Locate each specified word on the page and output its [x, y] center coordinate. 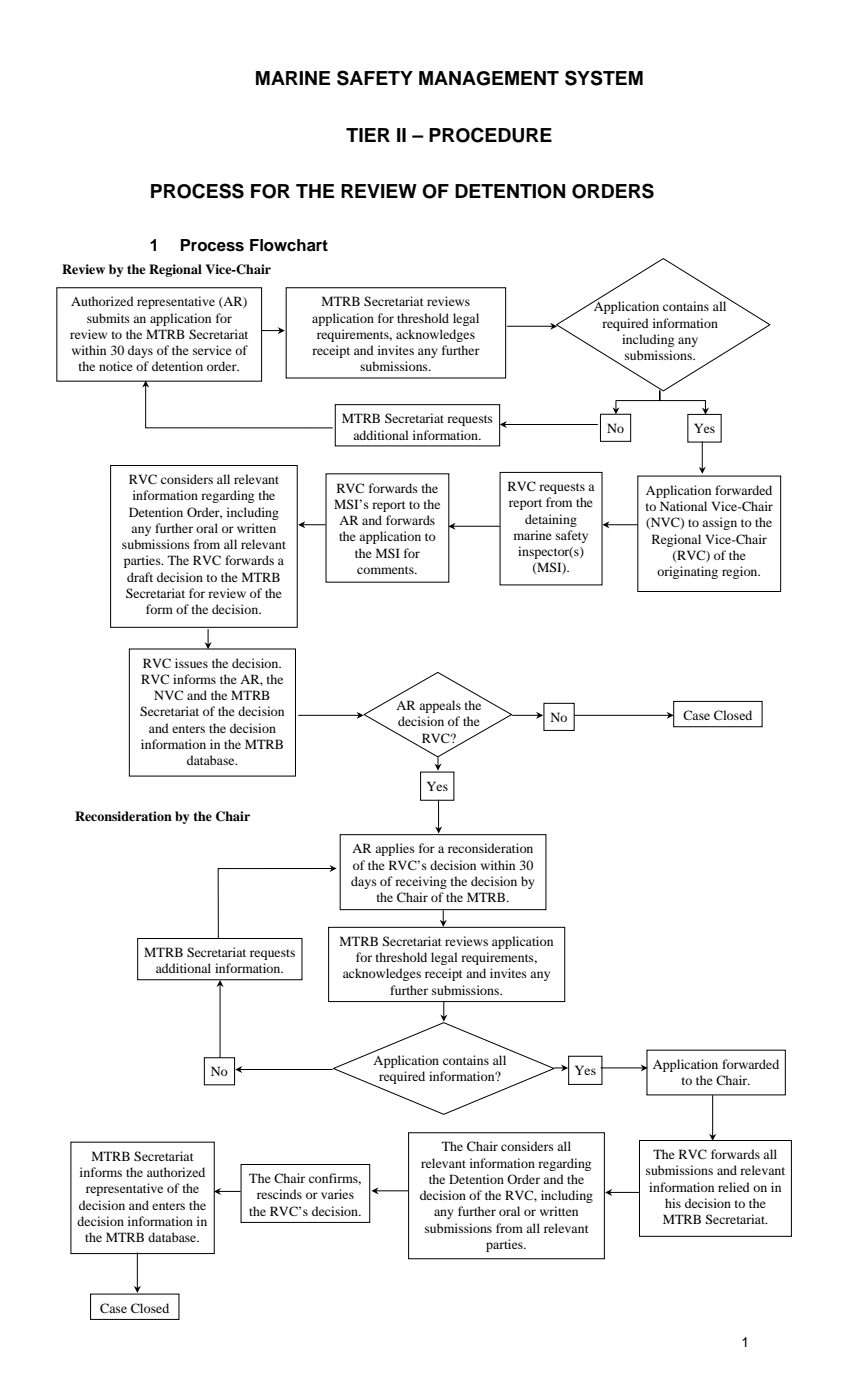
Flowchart [289, 245]
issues [191, 663]
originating [687, 572]
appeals [440, 706]
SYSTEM [604, 78]
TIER [368, 135]
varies [337, 1194]
